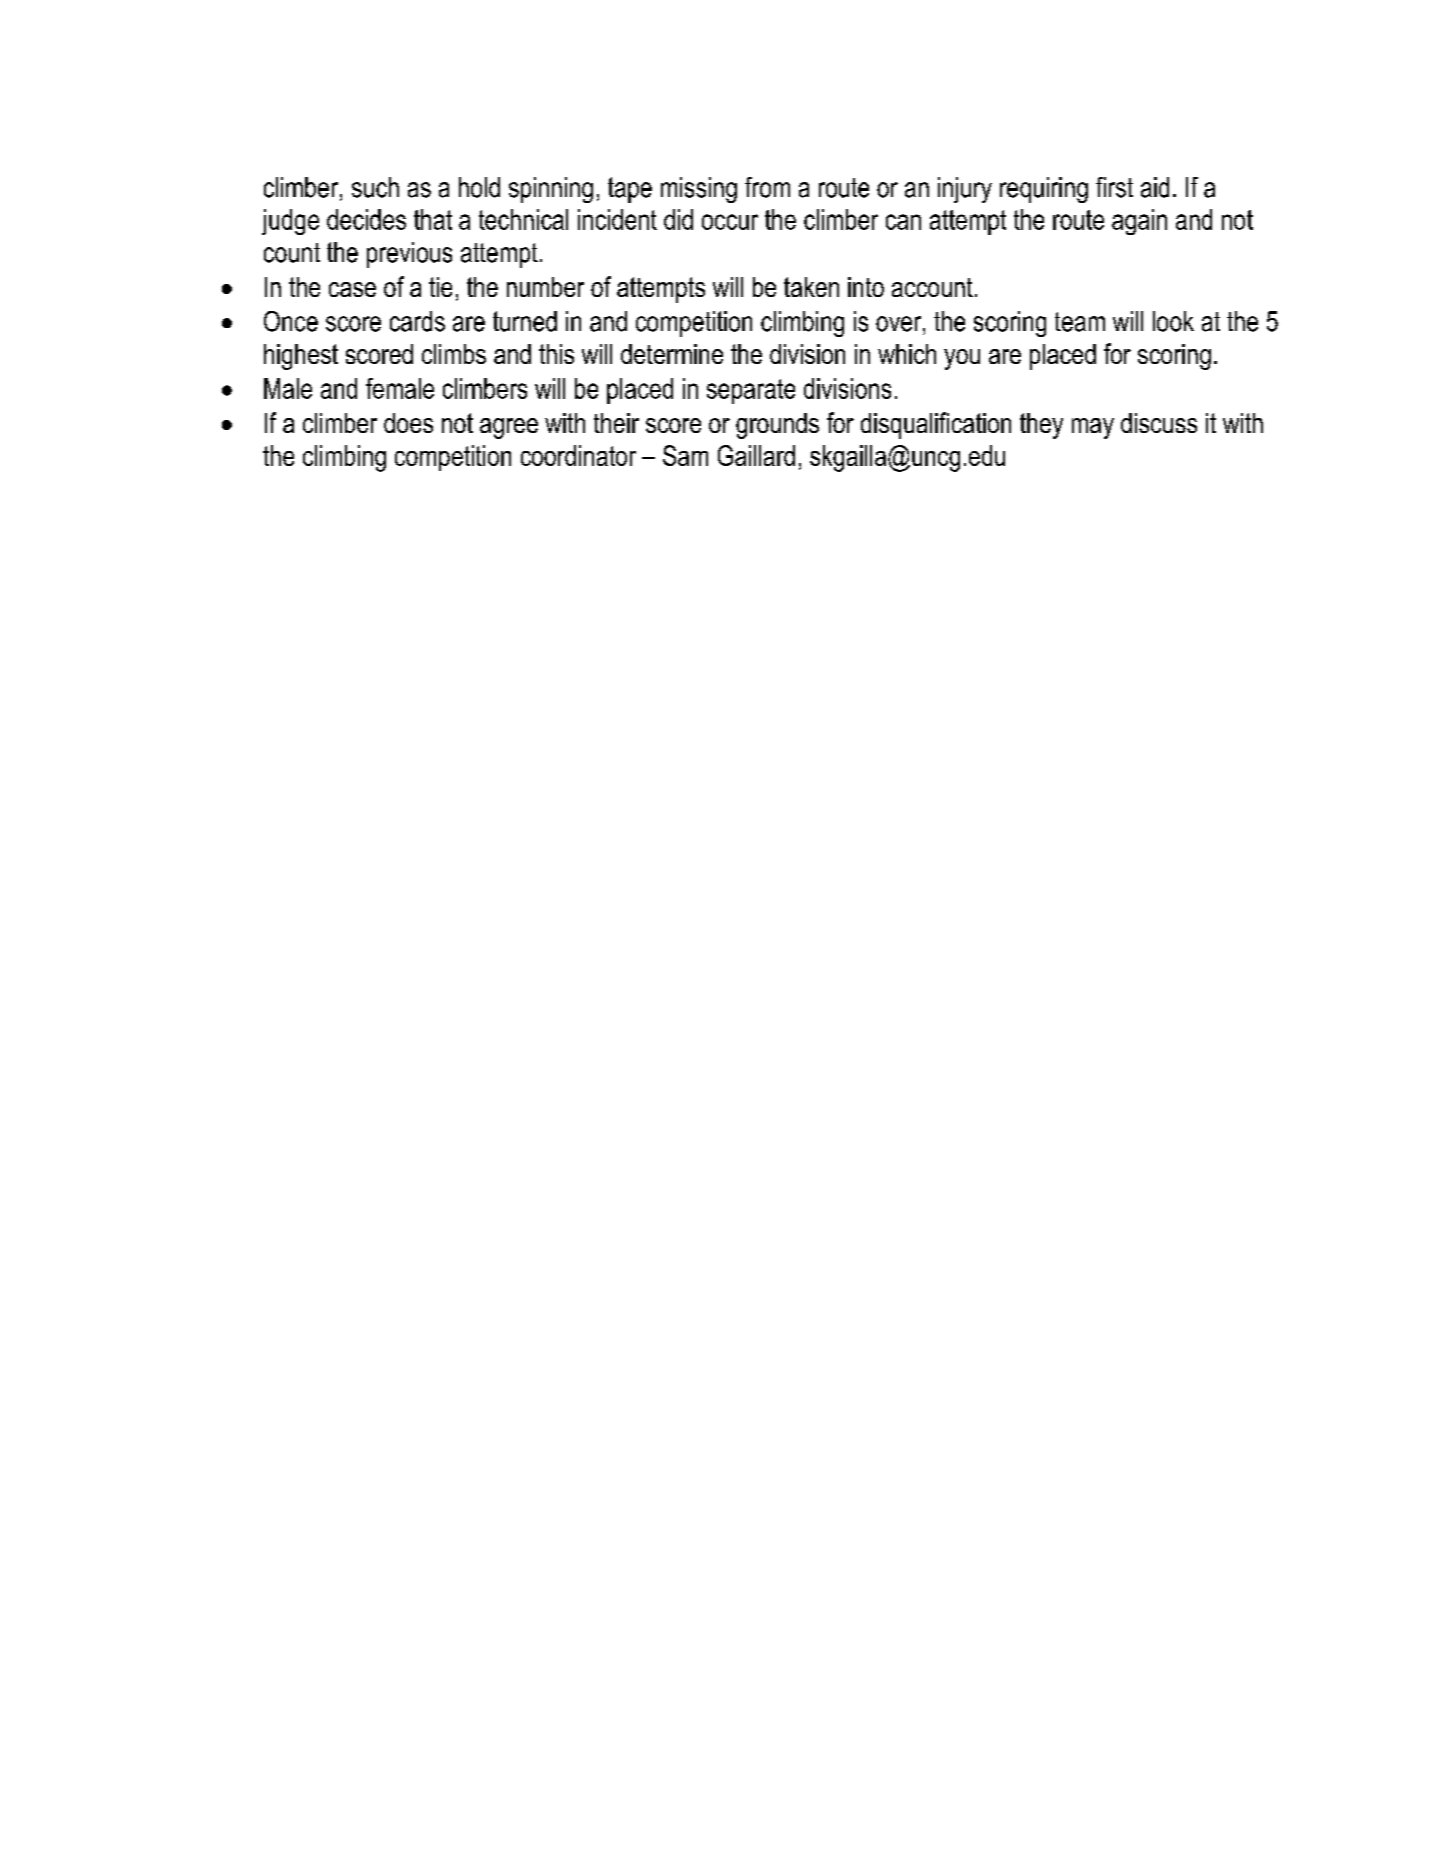 Image resolution: width=1449 pixels, height=1875 pixels. What do you see at coordinates (811, 287) in the page?
I see `taken` at bounding box center [811, 287].
